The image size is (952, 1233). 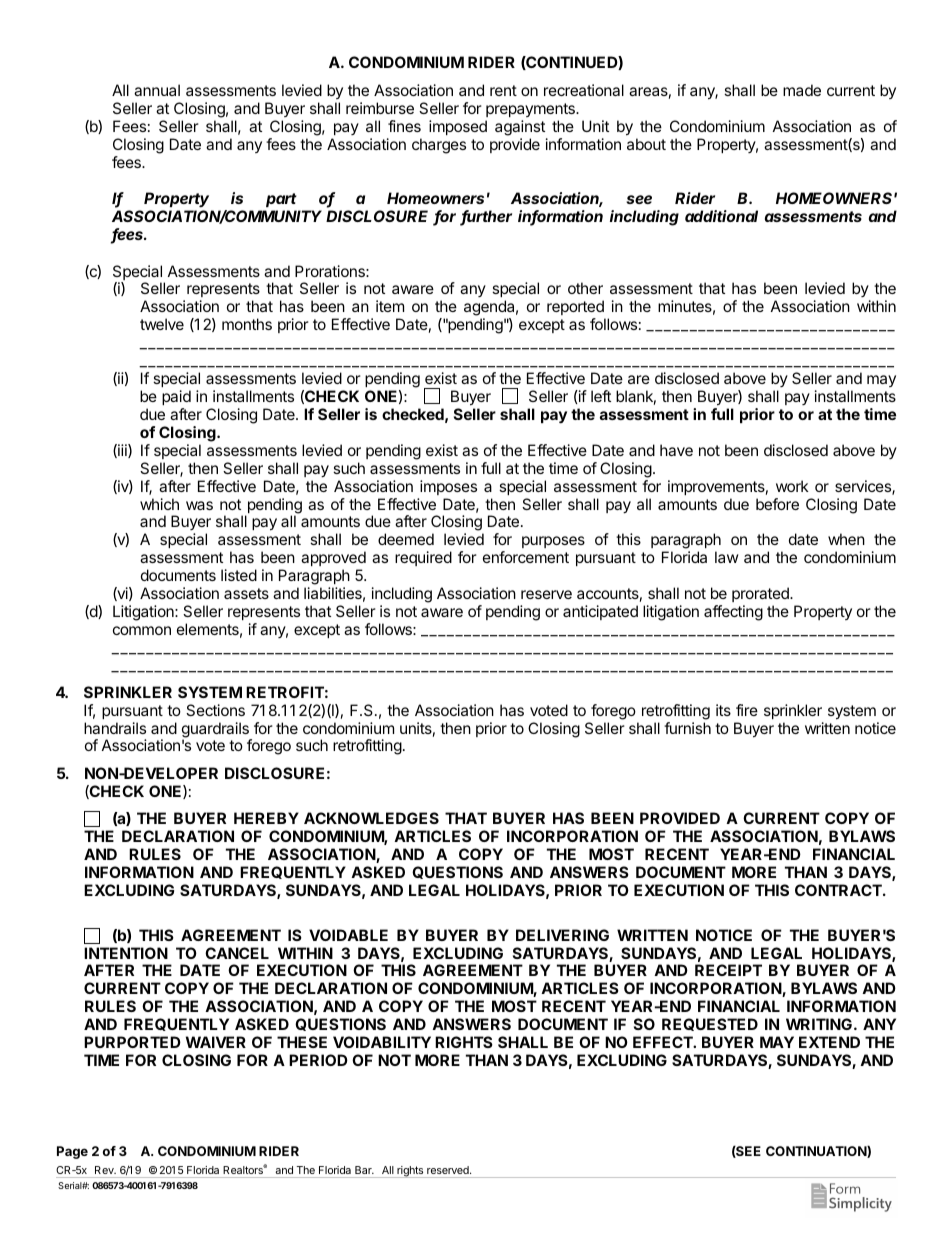 What do you see at coordinates (448, 487) in the image?
I see `imposes` at bounding box center [448, 487].
